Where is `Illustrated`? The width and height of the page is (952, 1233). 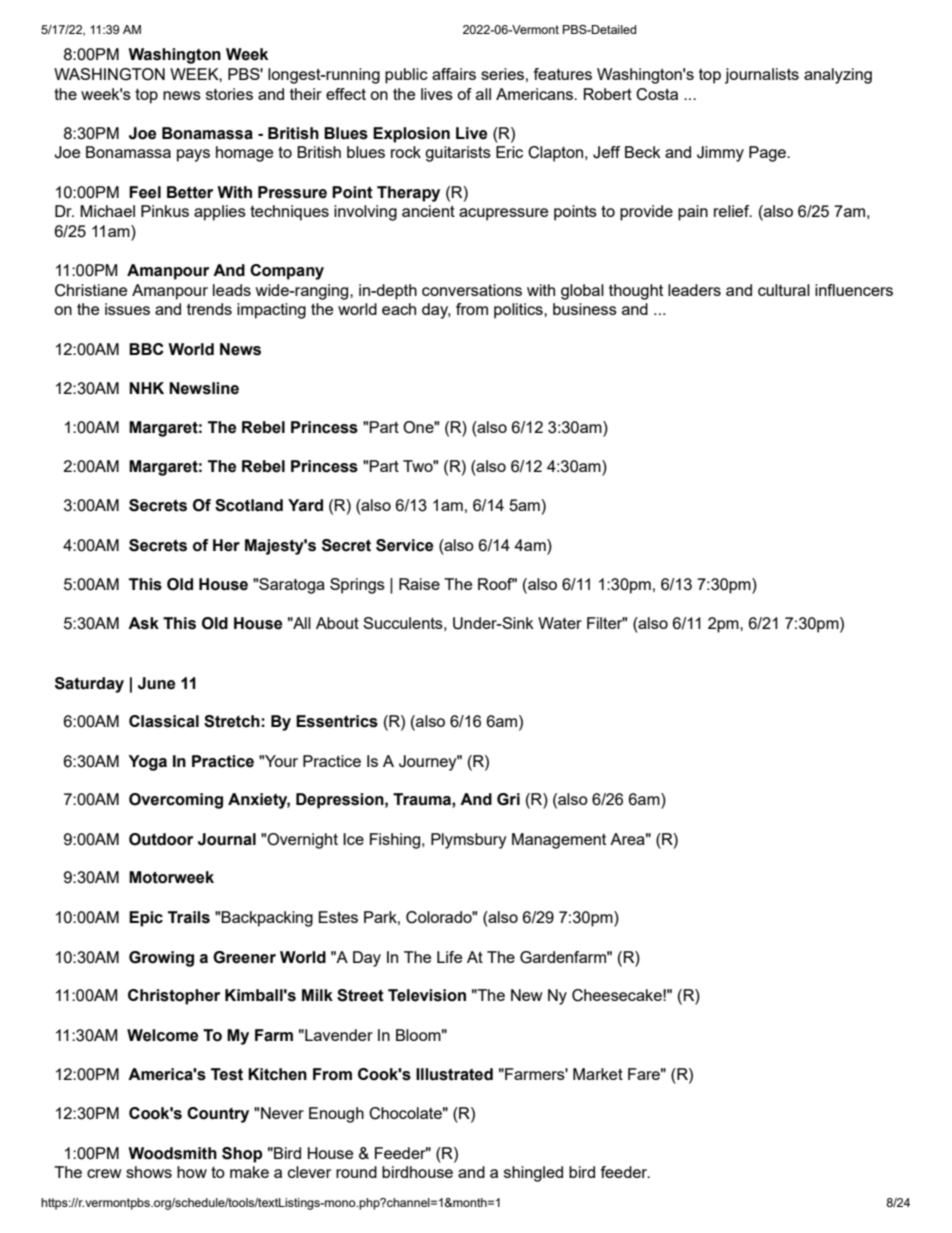
Illustrated is located at coordinates (454, 1074).
